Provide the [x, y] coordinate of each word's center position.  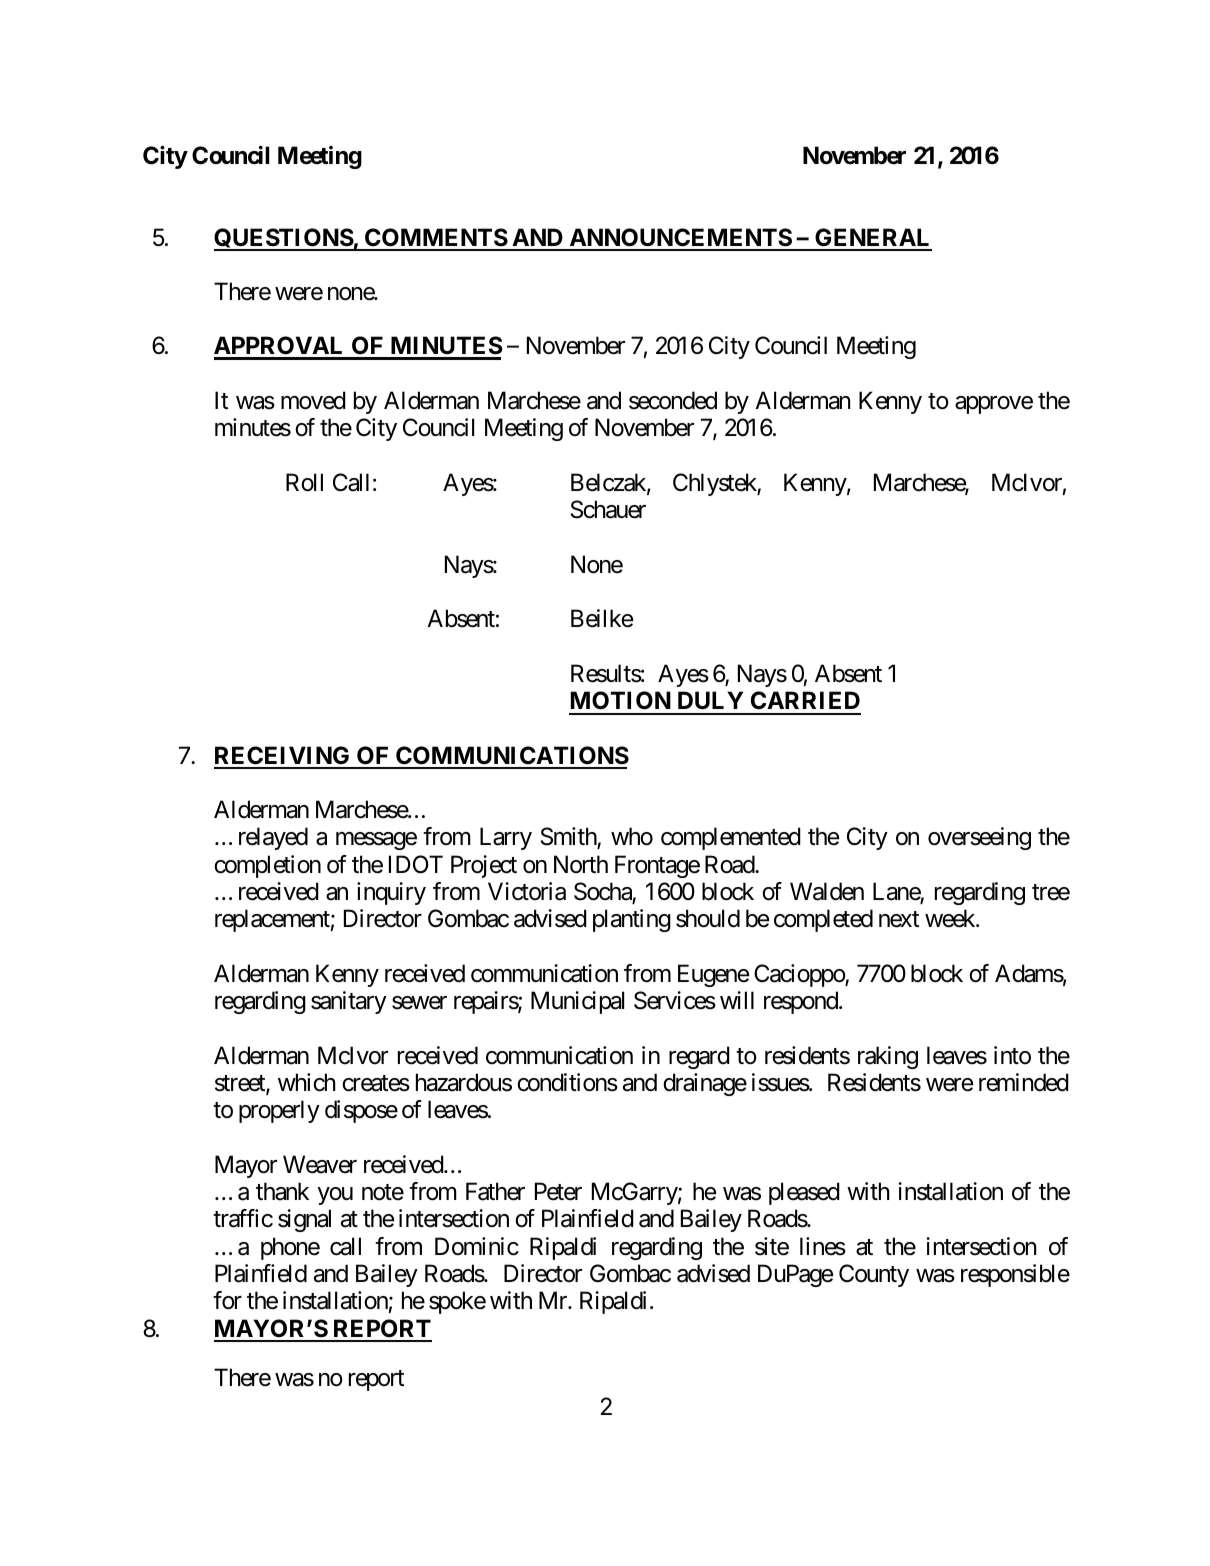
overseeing [979, 838]
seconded [673, 400]
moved [313, 400]
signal [304, 1220]
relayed [273, 838]
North [581, 864]
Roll [304, 482]
